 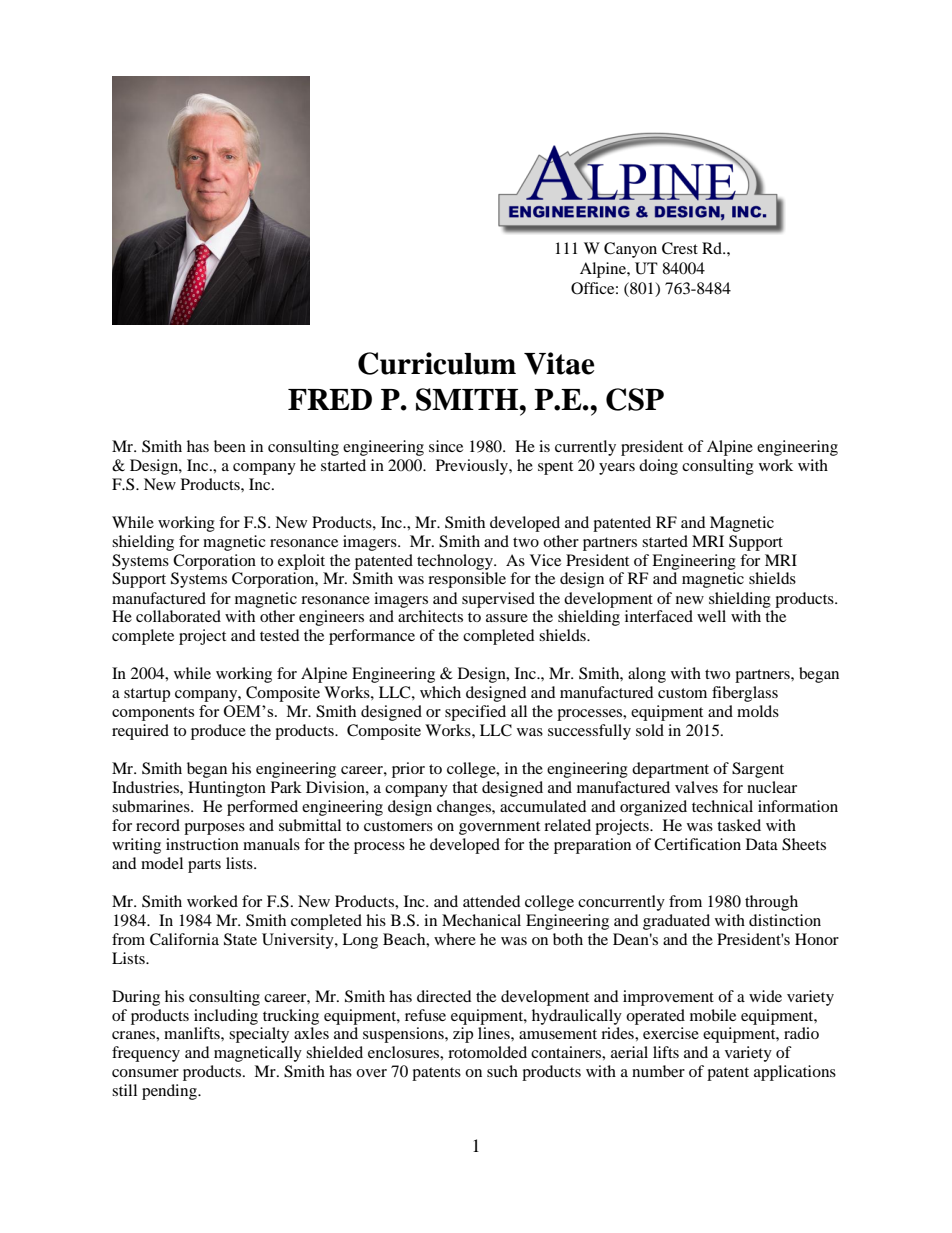 I want to click on technology, so click(x=456, y=562).
